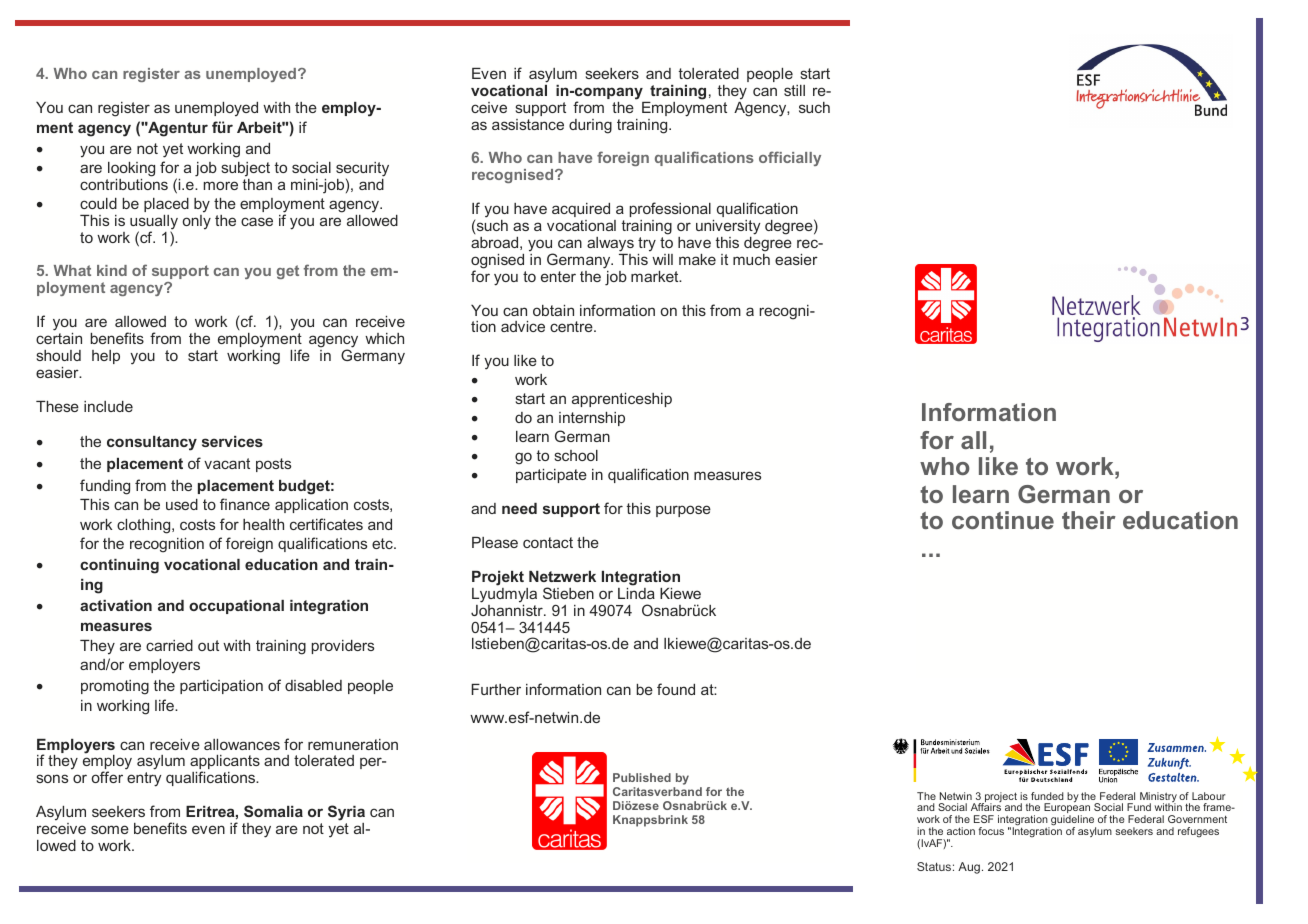 This screenshot has width=1308, height=924. What do you see at coordinates (794, 90) in the screenshot?
I see `still` at bounding box center [794, 90].
